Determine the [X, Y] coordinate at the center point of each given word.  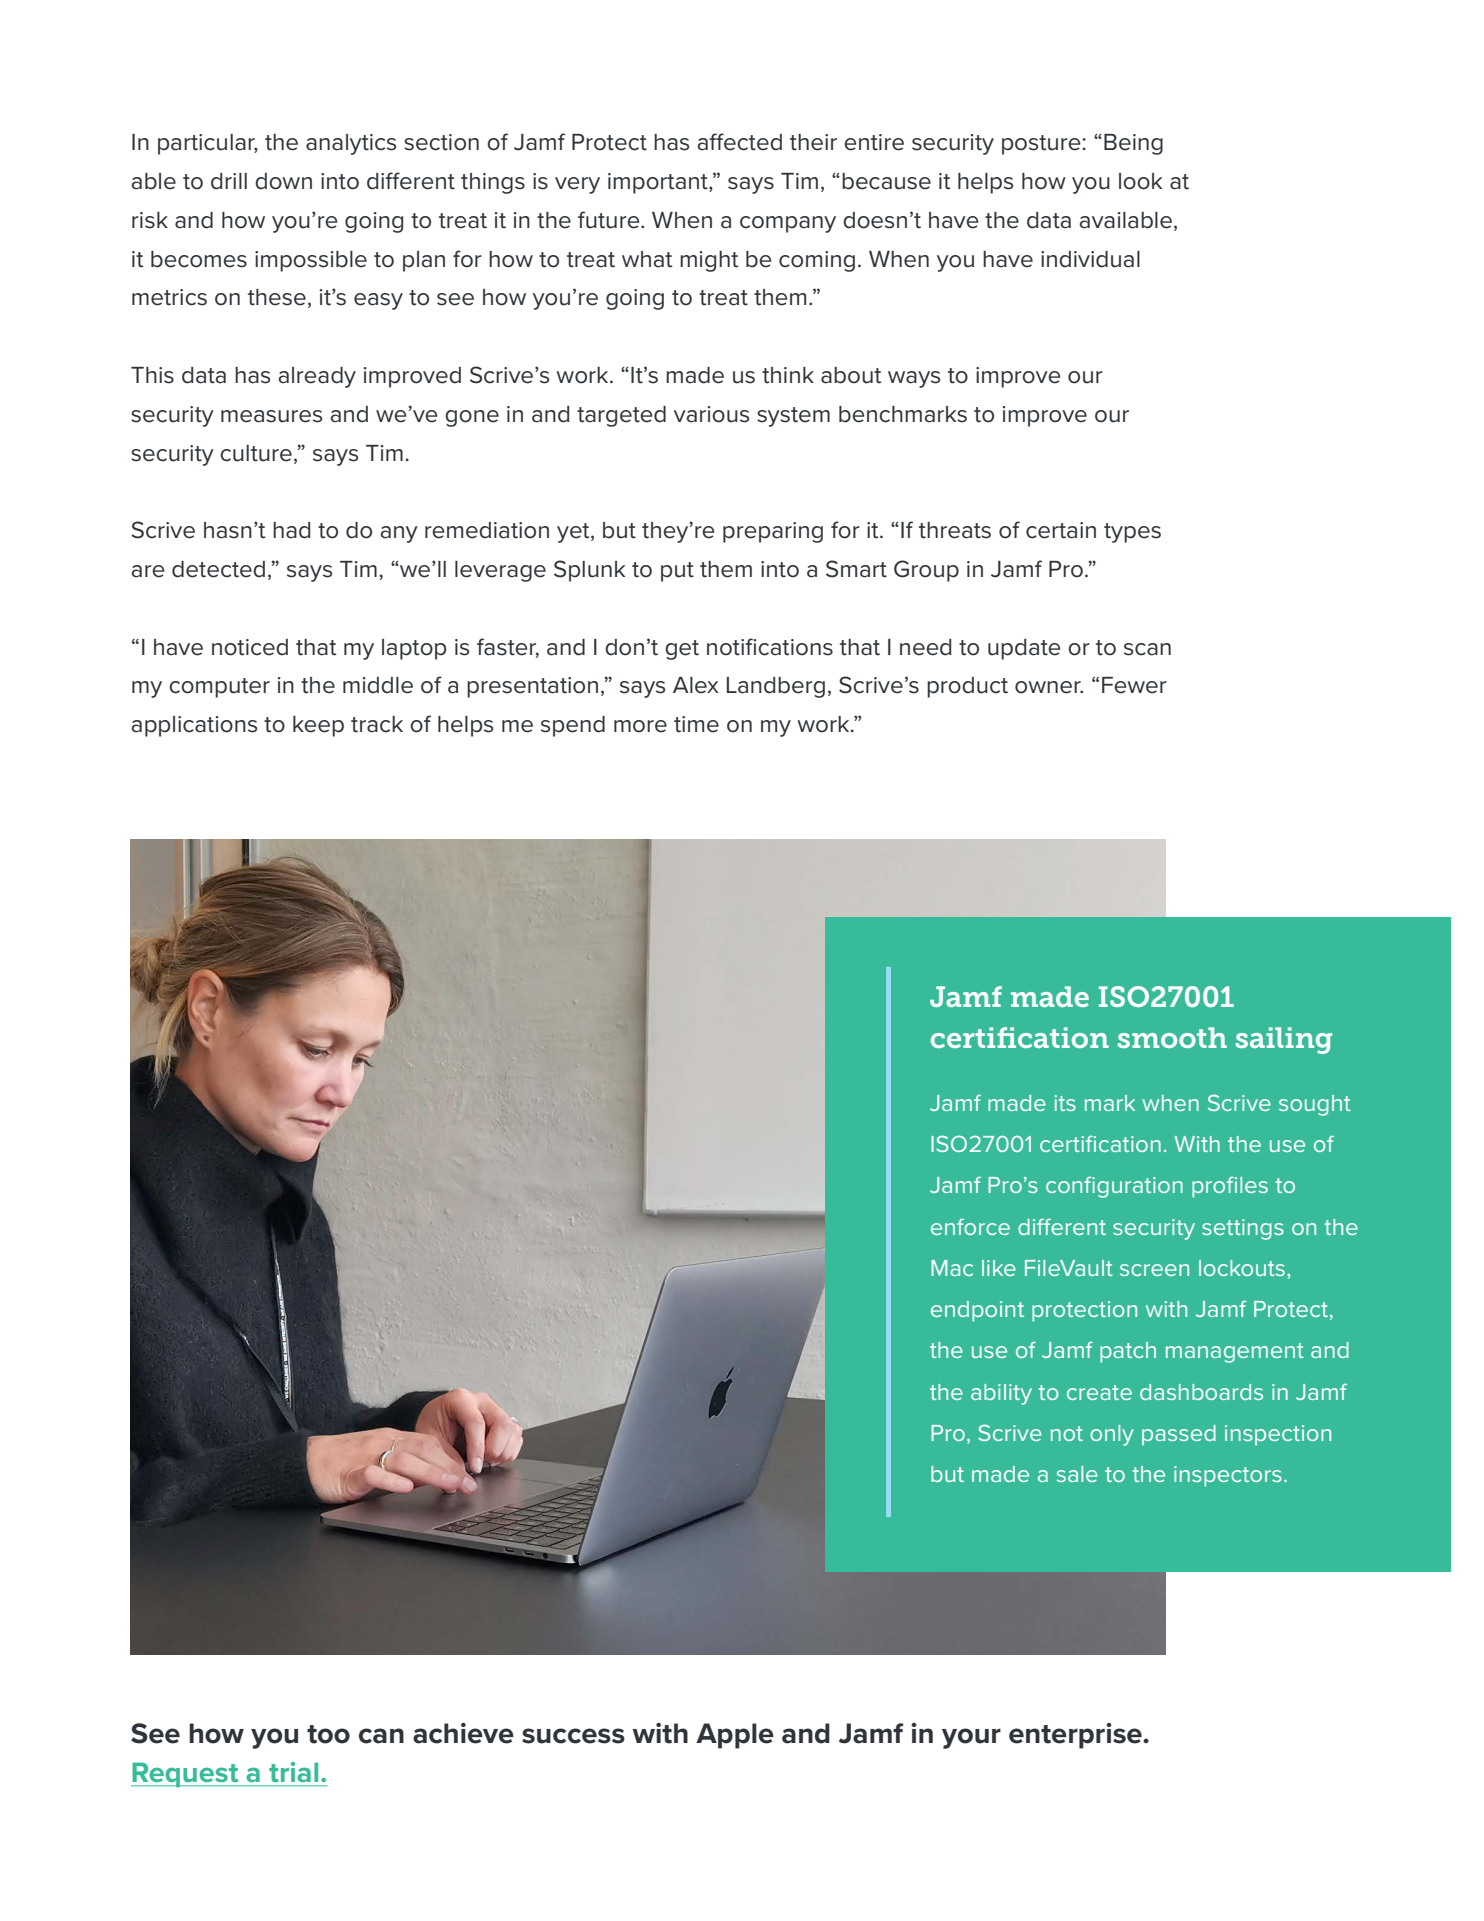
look [1140, 181]
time [696, 724]
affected [739, 142]
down [283, 181]
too [328, 1734]
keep [318, 726]
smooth [1172, 1037]
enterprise [1076, 1736]
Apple [735, 1736]
